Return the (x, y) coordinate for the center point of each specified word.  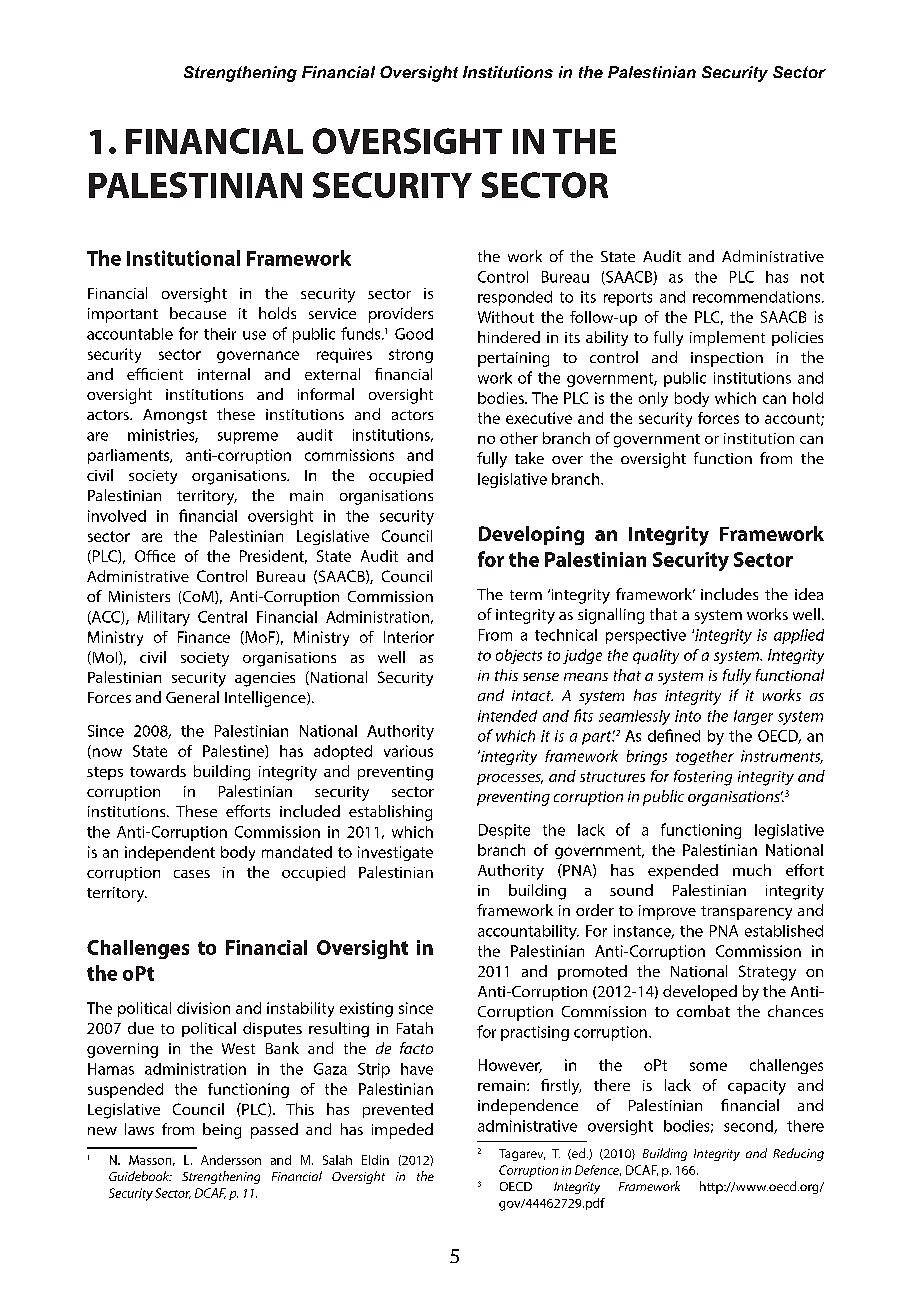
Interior (409, 637)
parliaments (130, 456)
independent (170, 853)
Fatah (415, 1028)
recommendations (758, 297)
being (222, 1131)
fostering (703, 778)
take (529, 458)
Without (506, 317)
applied (799, 636)
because (198, 313)
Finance (204, 637)
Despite (504, 831)
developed (700, 993)
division (203, 1008)
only (653, 399)
